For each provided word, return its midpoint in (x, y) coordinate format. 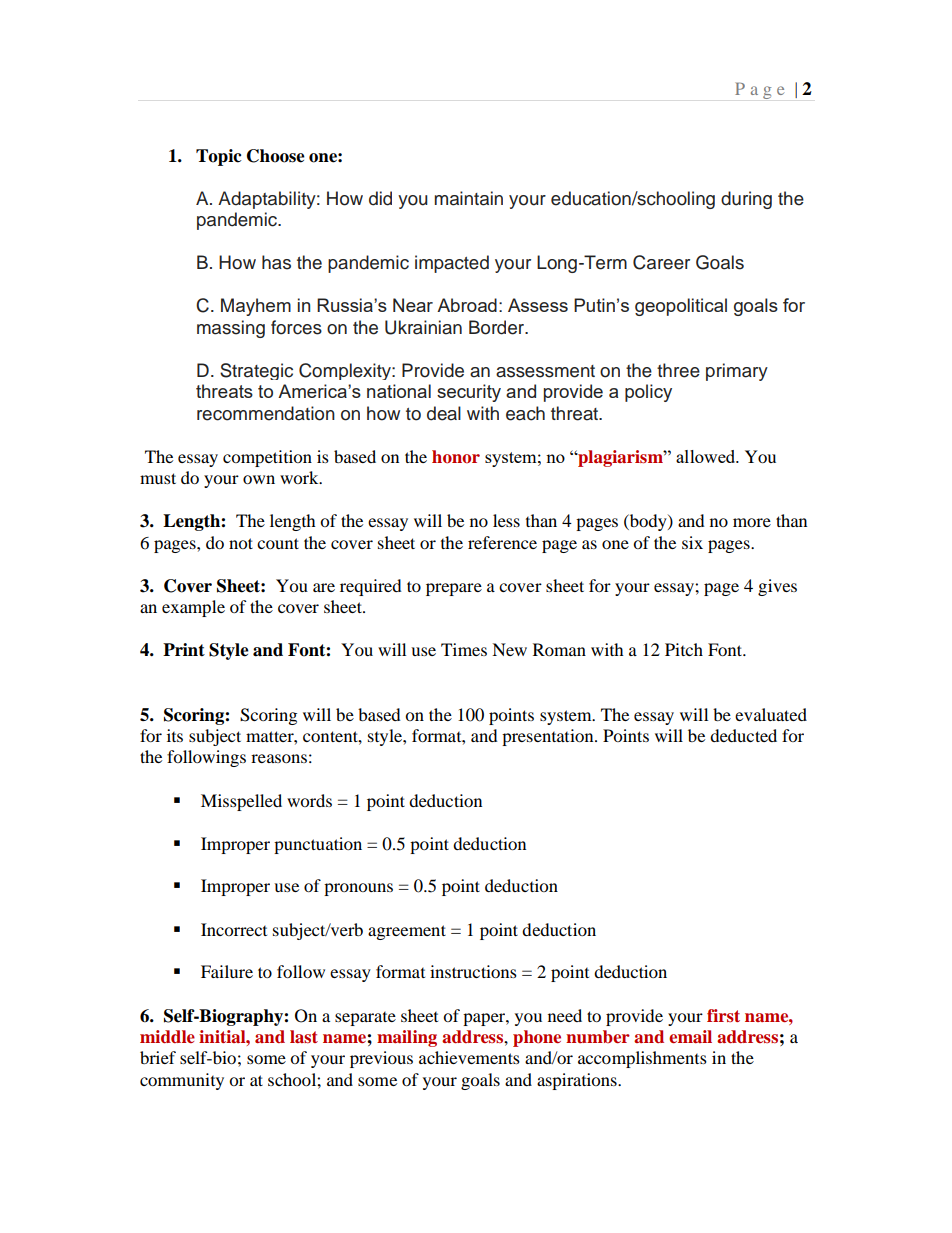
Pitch (684, 649)
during (746, 200)
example (193, 608)
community (182, 1081)
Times (464, 649)
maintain (468, 198)
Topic (219, 157)
